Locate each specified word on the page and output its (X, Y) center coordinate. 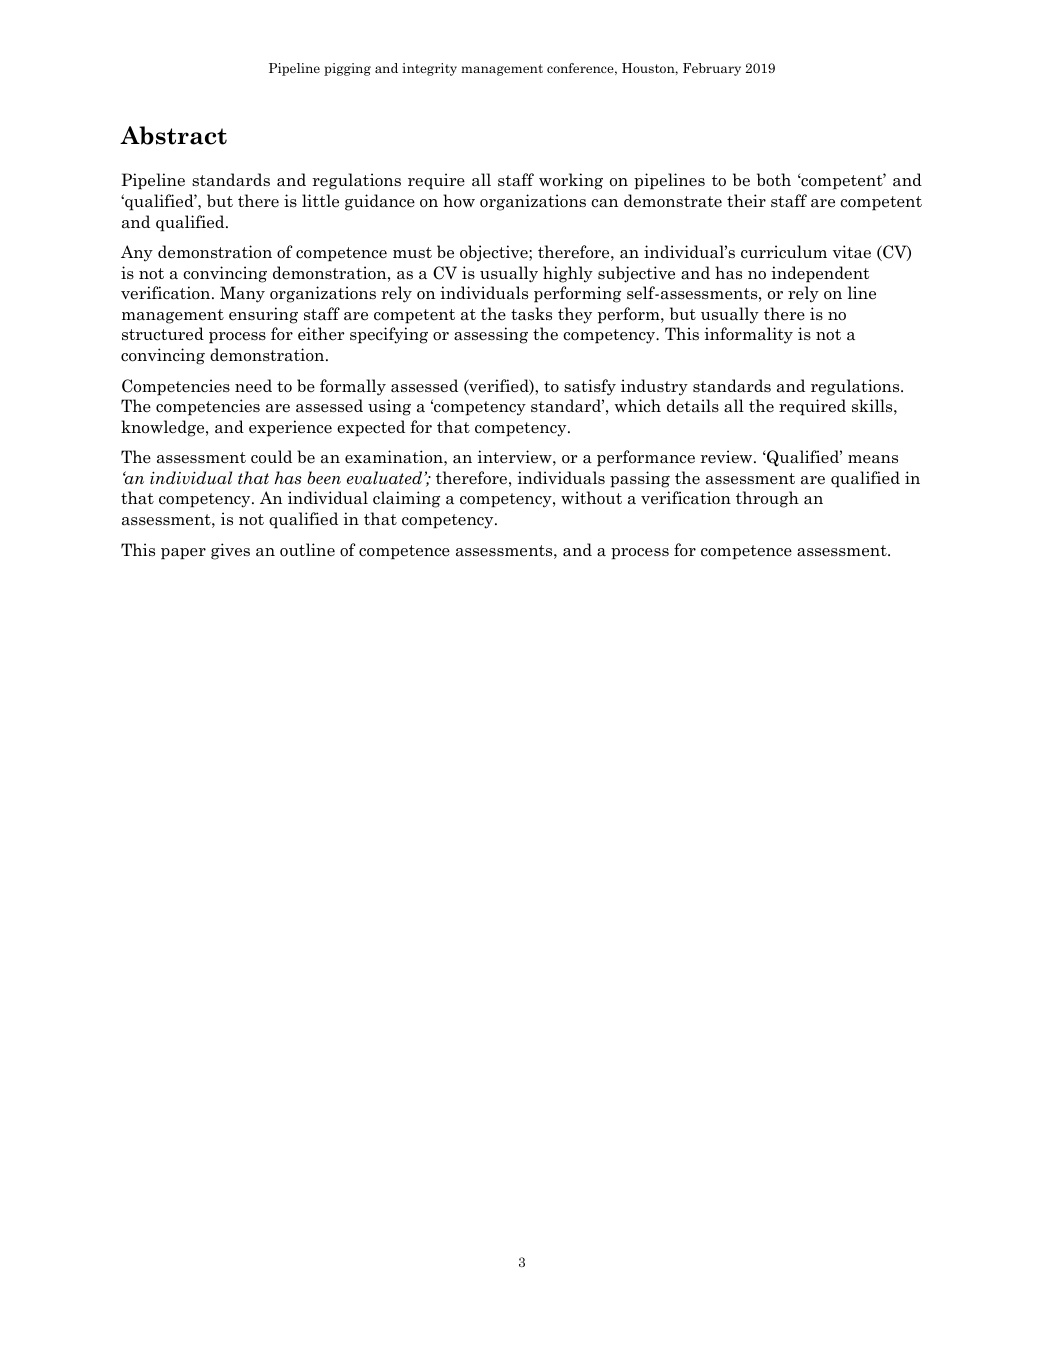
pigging (347, 69)
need (253, 386)
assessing (491, 335)
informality (748, 335)
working (571, 181)
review (728, 457)
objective (495, 253)
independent (820, 274)
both (774, 179)
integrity (429, 69)
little (320, 201)
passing (640, 479)
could (271, 457)
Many (242, 294)
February (712, 69)
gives (230, 551)
